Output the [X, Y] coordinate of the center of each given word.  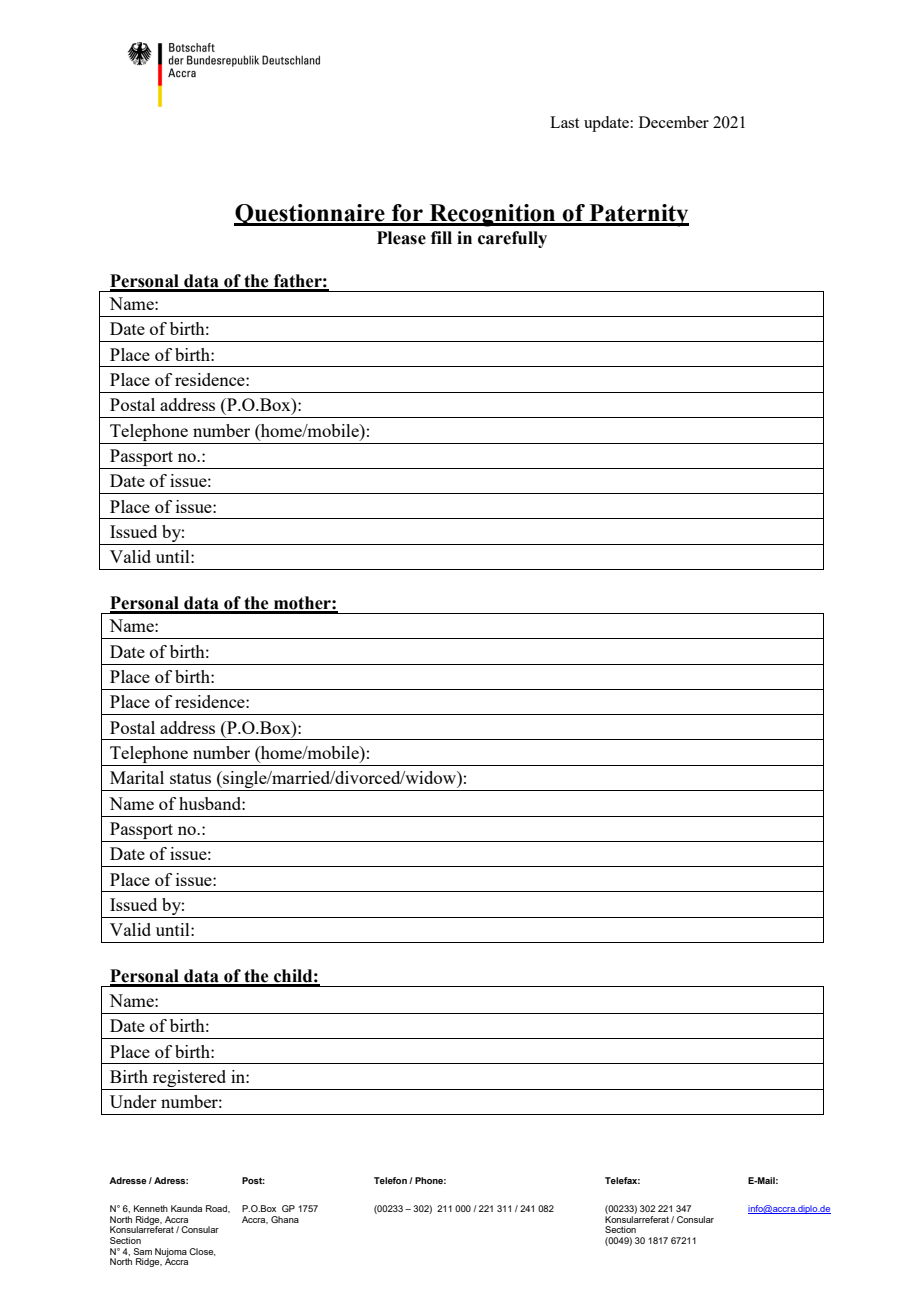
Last [564, 122]
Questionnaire [310, 215]
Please [401, 238]
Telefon [390, 1180]
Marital [137, 777]
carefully [512, 239]
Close [202, 1252]
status [190, 778]
